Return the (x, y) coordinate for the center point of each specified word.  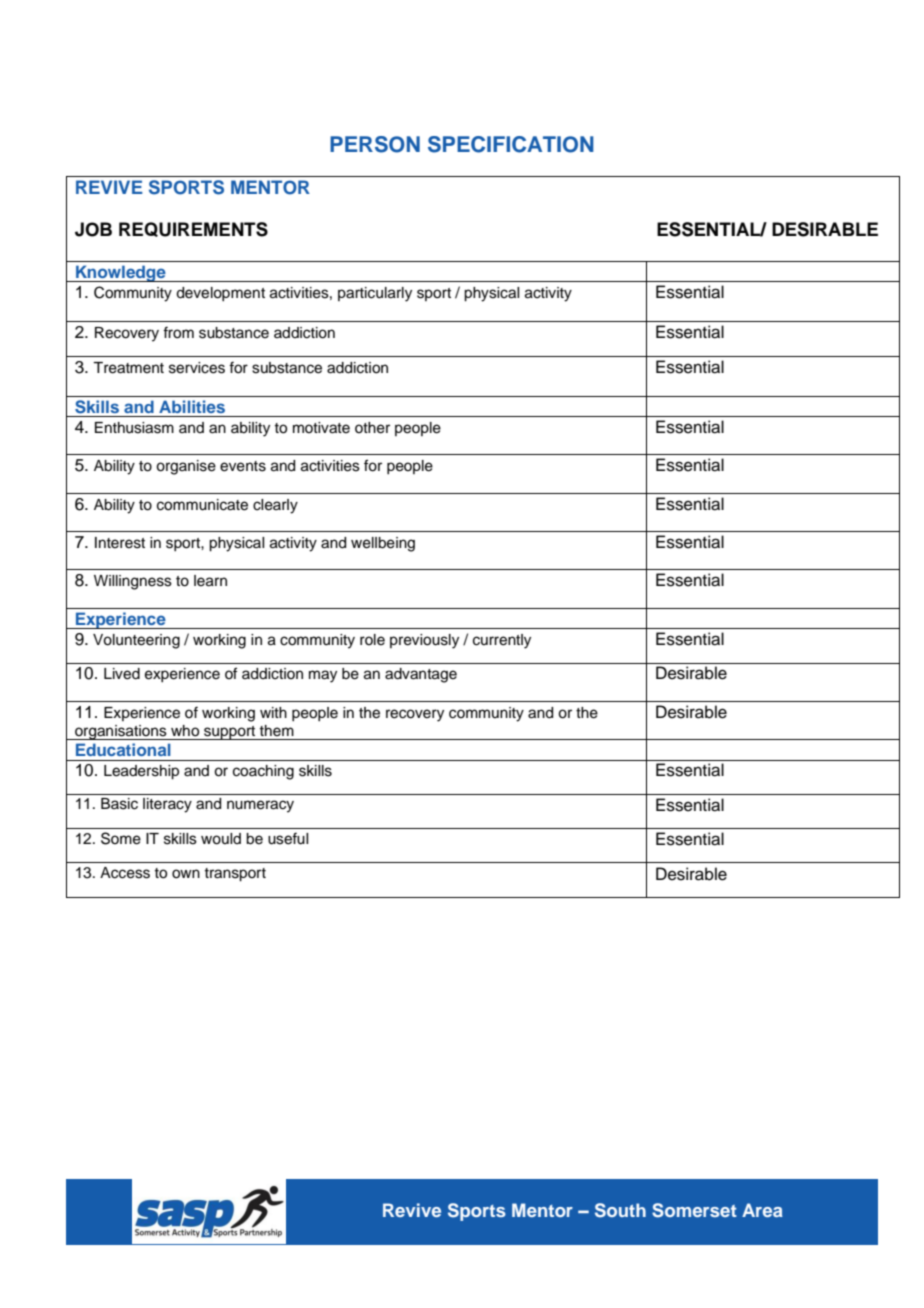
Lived (122, 674)
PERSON (375, 144)
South (620, 1210)
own (186, 874)
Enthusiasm (134, 428)
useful (288, 838)
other (372, 428)
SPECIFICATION (511, 144)
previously (424, 641)
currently (502, 641)
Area (762, 1210)
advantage (421, 675)
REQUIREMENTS (193, 229)
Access (125, 873)
